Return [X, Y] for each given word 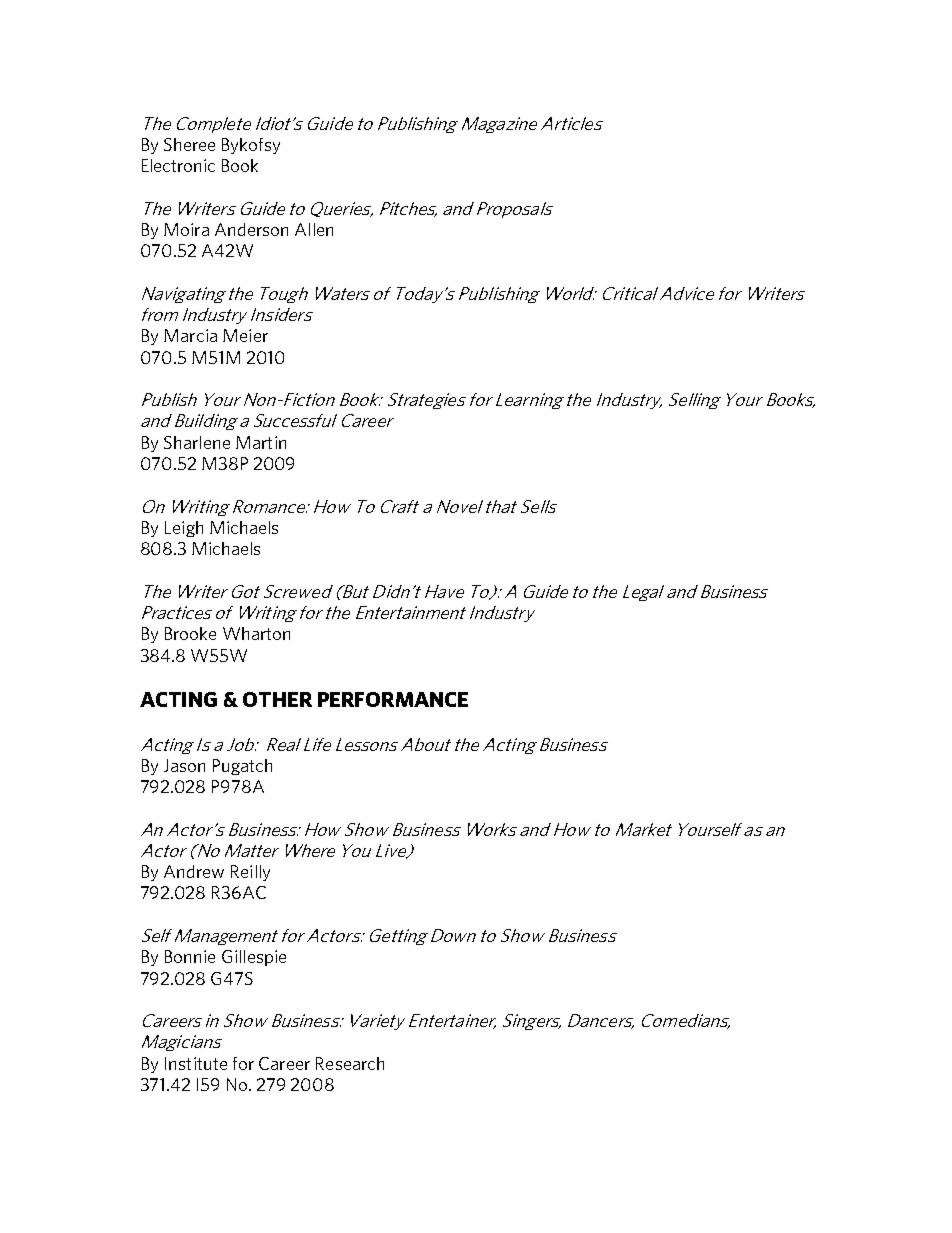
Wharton [256, 633]
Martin [261, 442]
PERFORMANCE [393, 699]
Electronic [178, 165]
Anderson [251, 229]
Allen [314, 229]
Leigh [184, 529]
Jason [184, 765]
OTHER [277, 699]
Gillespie [254, 958]
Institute [196, 1063]
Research [350, 1063]
